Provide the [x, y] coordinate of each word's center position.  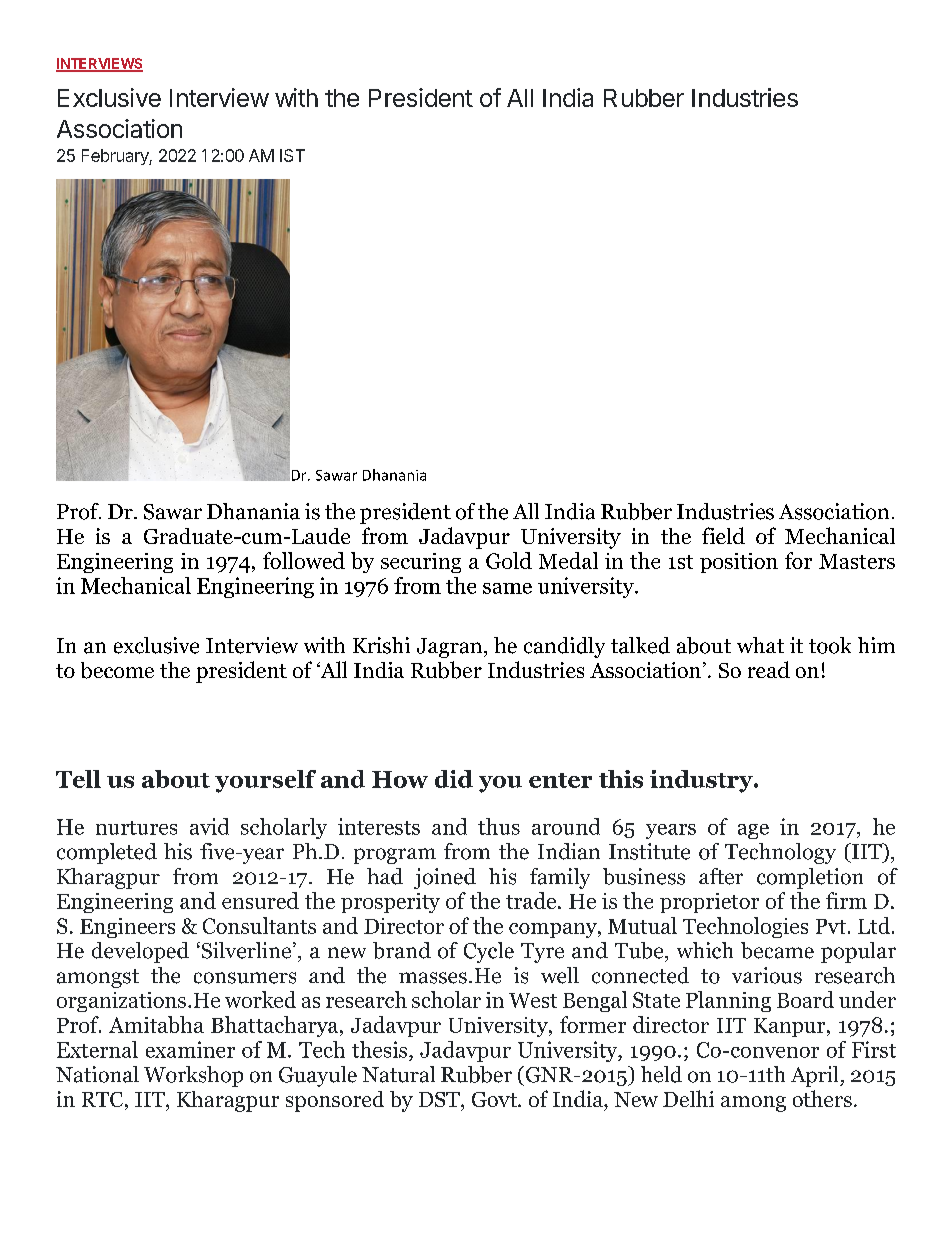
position [739, 563]
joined [445, 878]
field [723, 535]
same [507, 588]
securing [421, 563]
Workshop [193, 1076]
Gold [509, 560]
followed [304, 560]
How [400, 779]
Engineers [127, 928]
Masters [857, 561]
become [117, 670]
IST [292, 155]
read [769, 669]
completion [810, 878]
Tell [78, 779]
